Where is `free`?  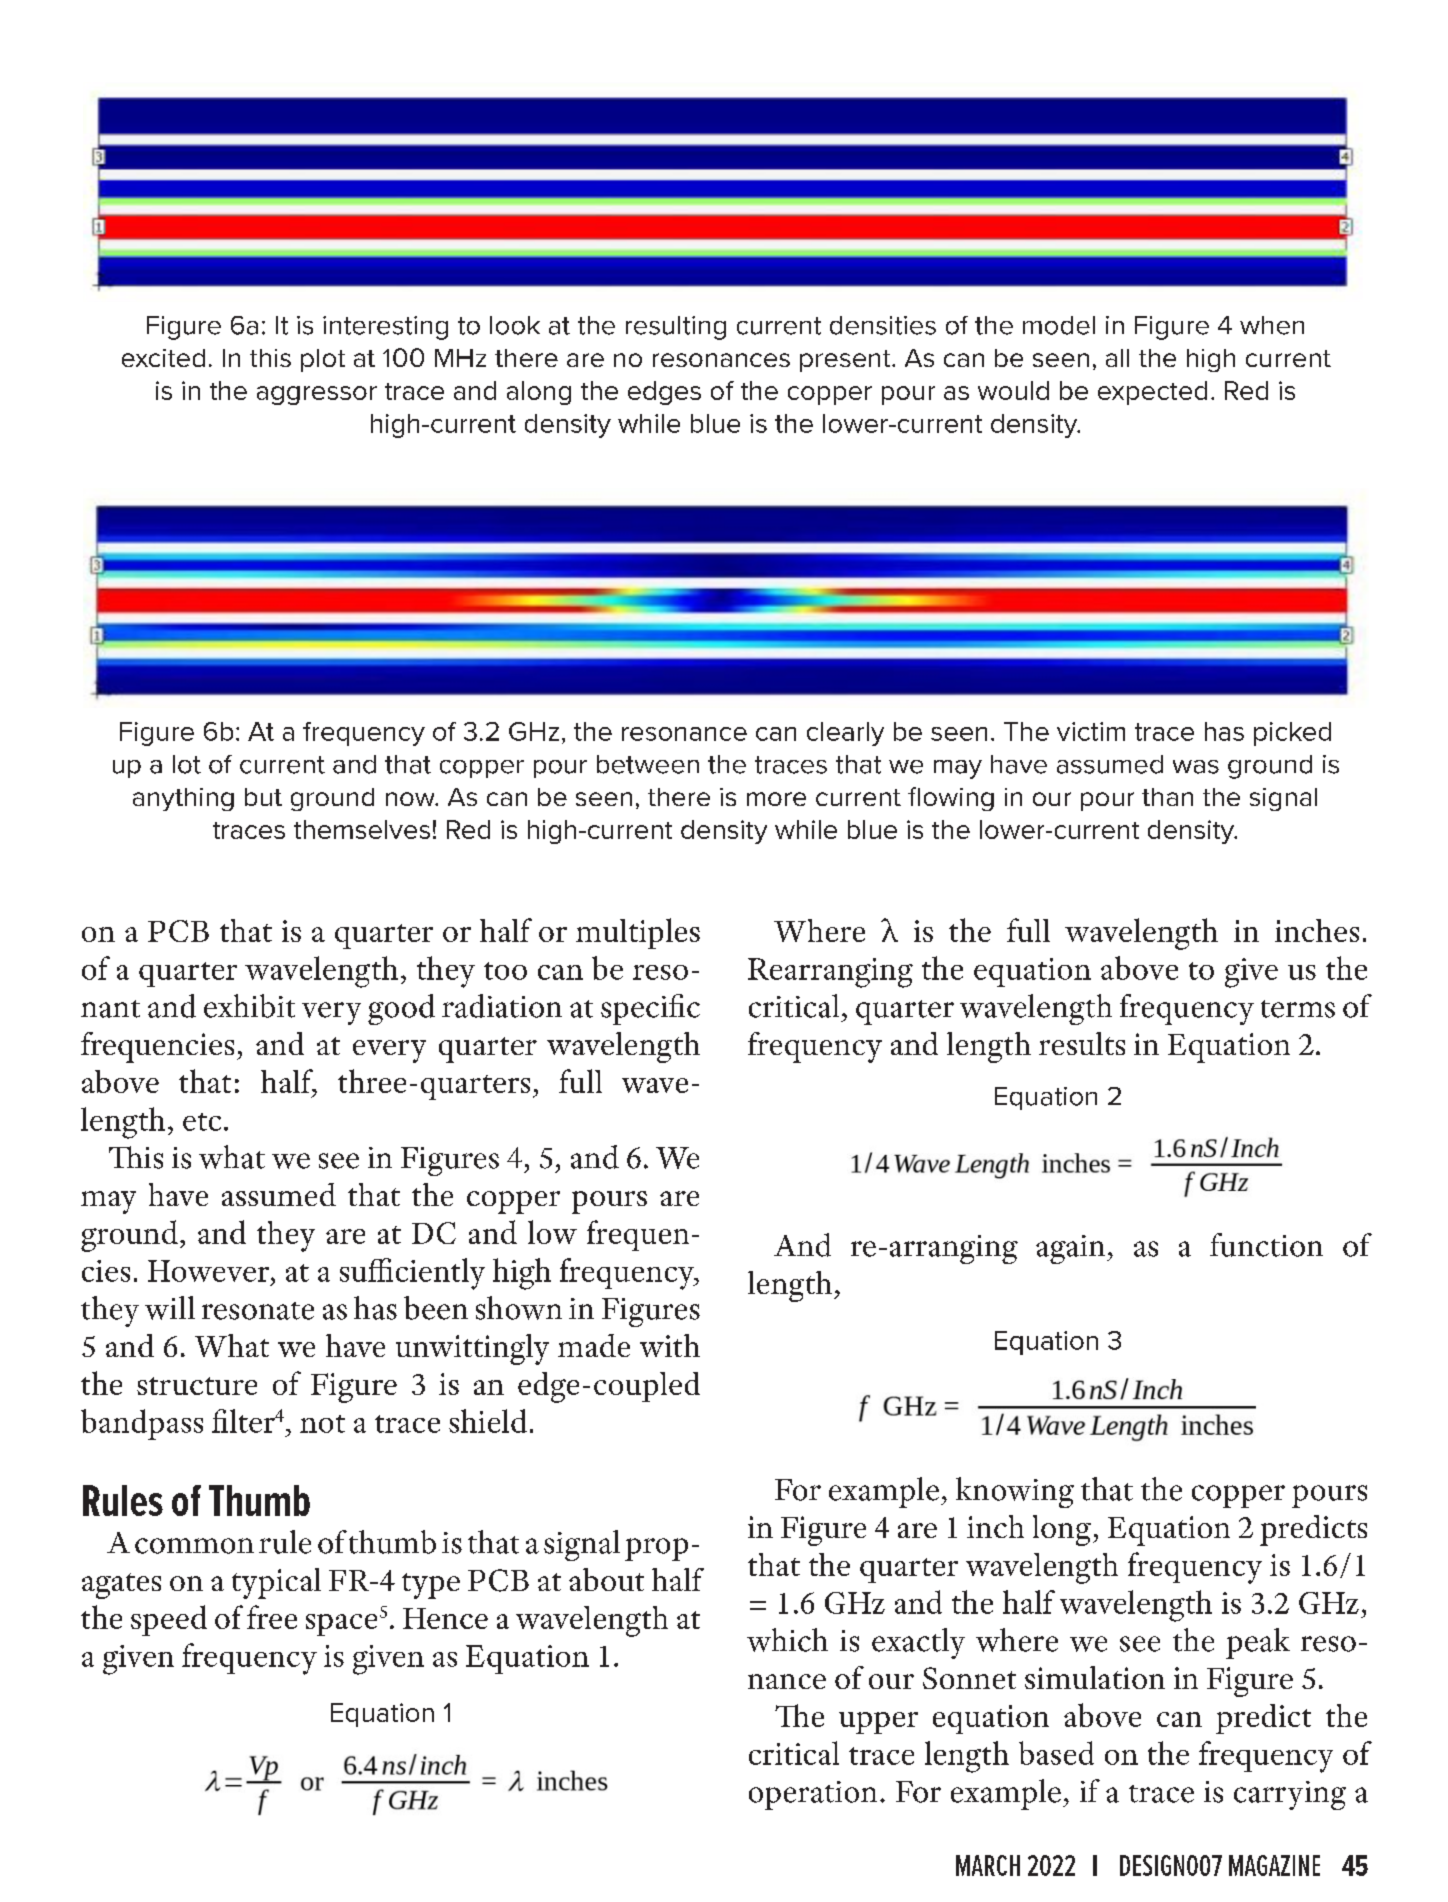 free is located at coordinates (272, 1617).
